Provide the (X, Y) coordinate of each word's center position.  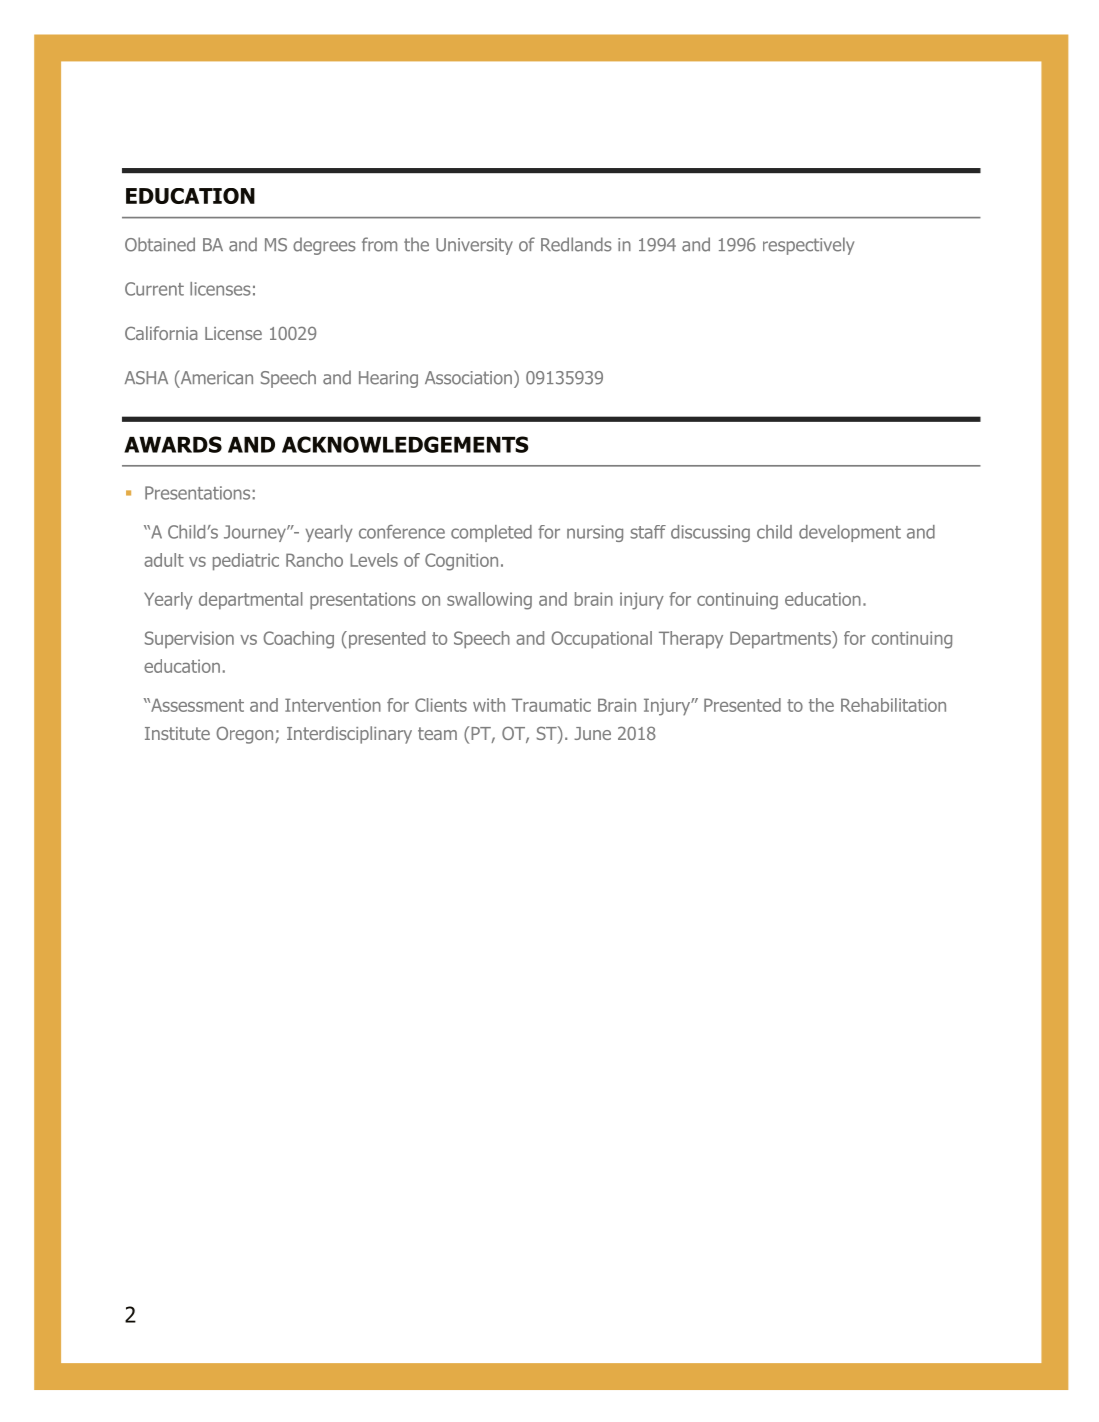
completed (491, 533)
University (474, 246)
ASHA (146, 378)
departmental (251, 601)
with (489, 705)
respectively (808, 246)
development (850, 533)
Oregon (246, 735)
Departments (781, 640)
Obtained (160, 244)
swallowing (489, 601)
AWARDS (173, 444)
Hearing (388, 379)
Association (468, 378)
